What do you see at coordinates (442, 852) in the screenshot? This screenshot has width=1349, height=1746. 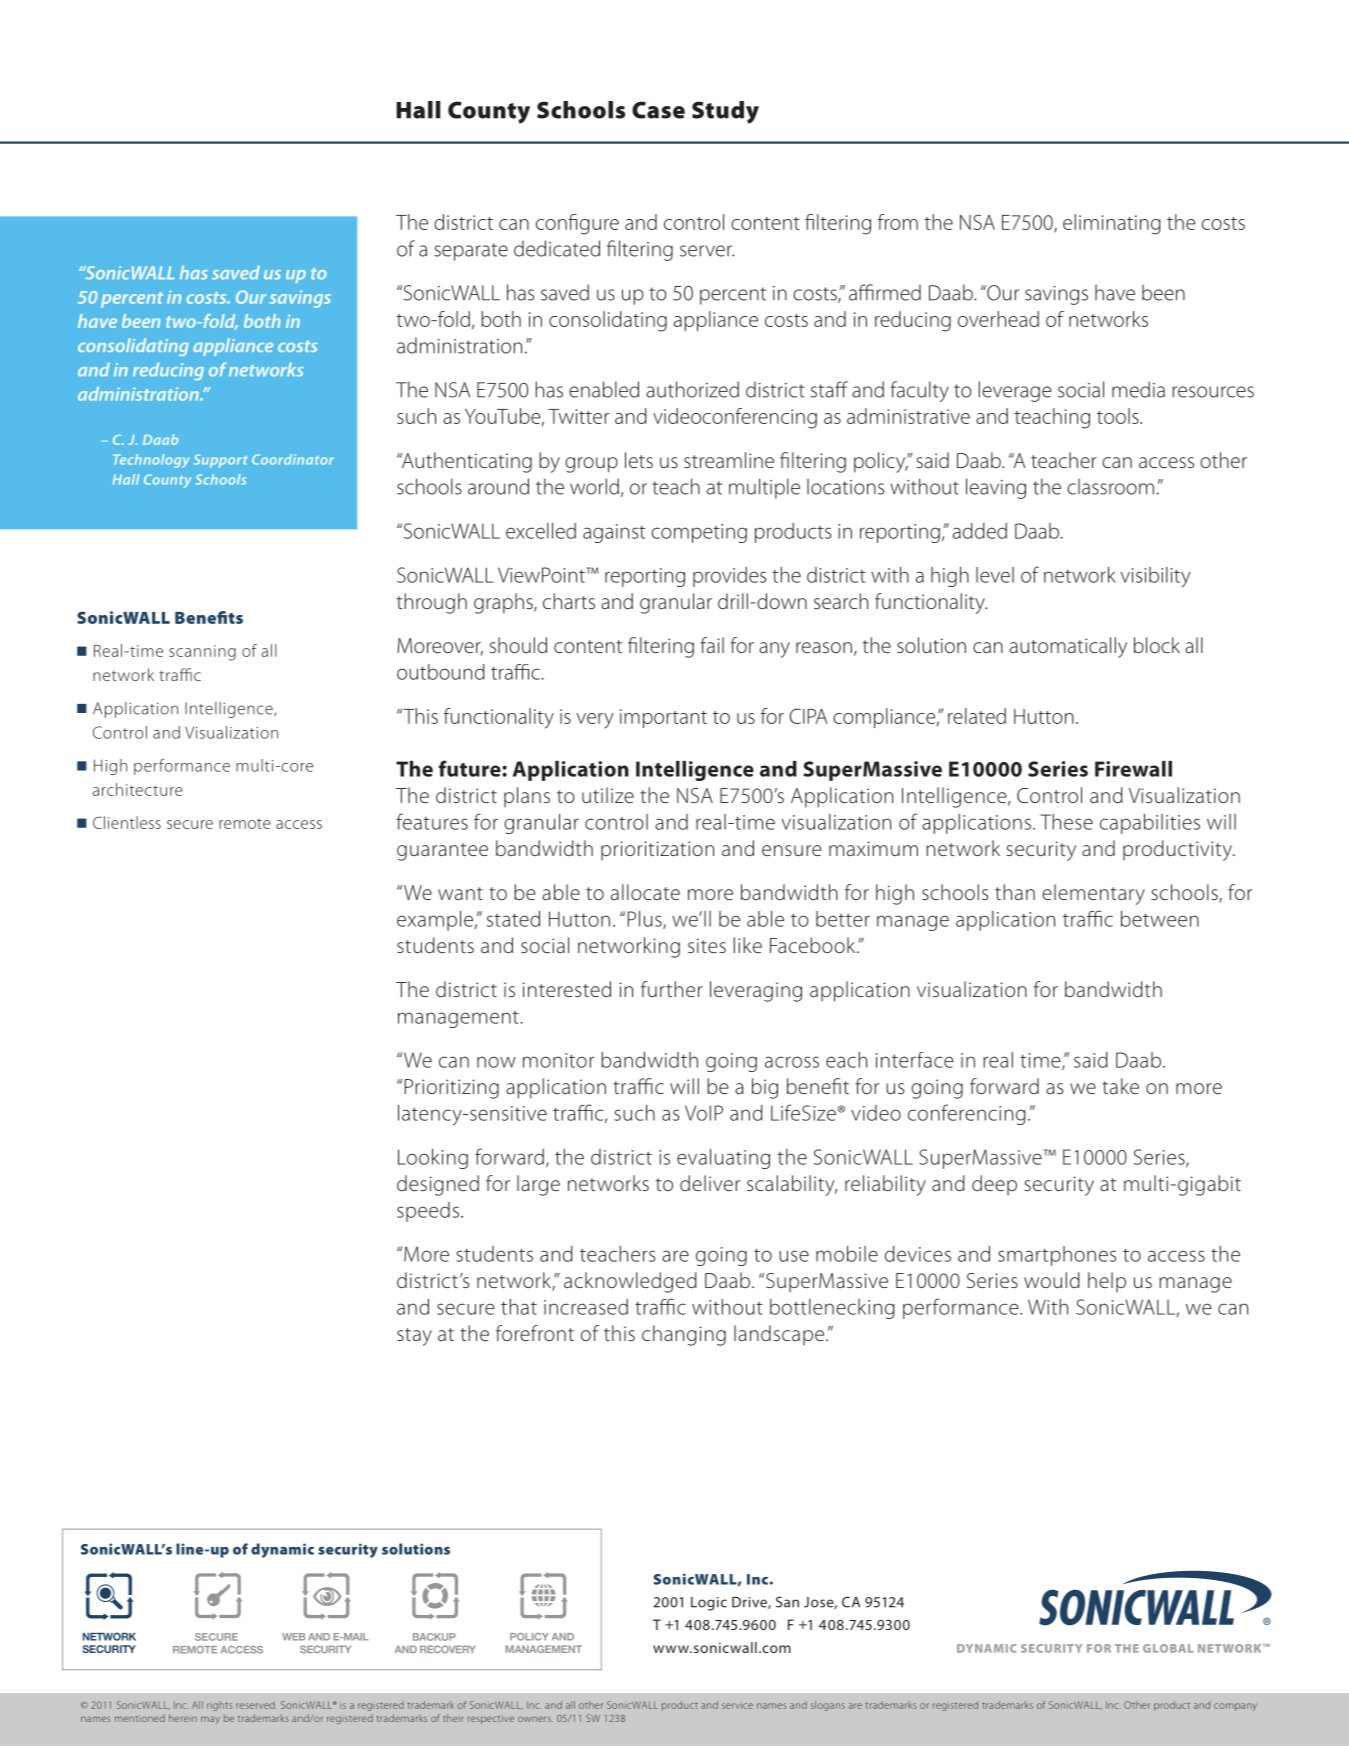 I see `guarantee` at bounding box center [442, 852].
